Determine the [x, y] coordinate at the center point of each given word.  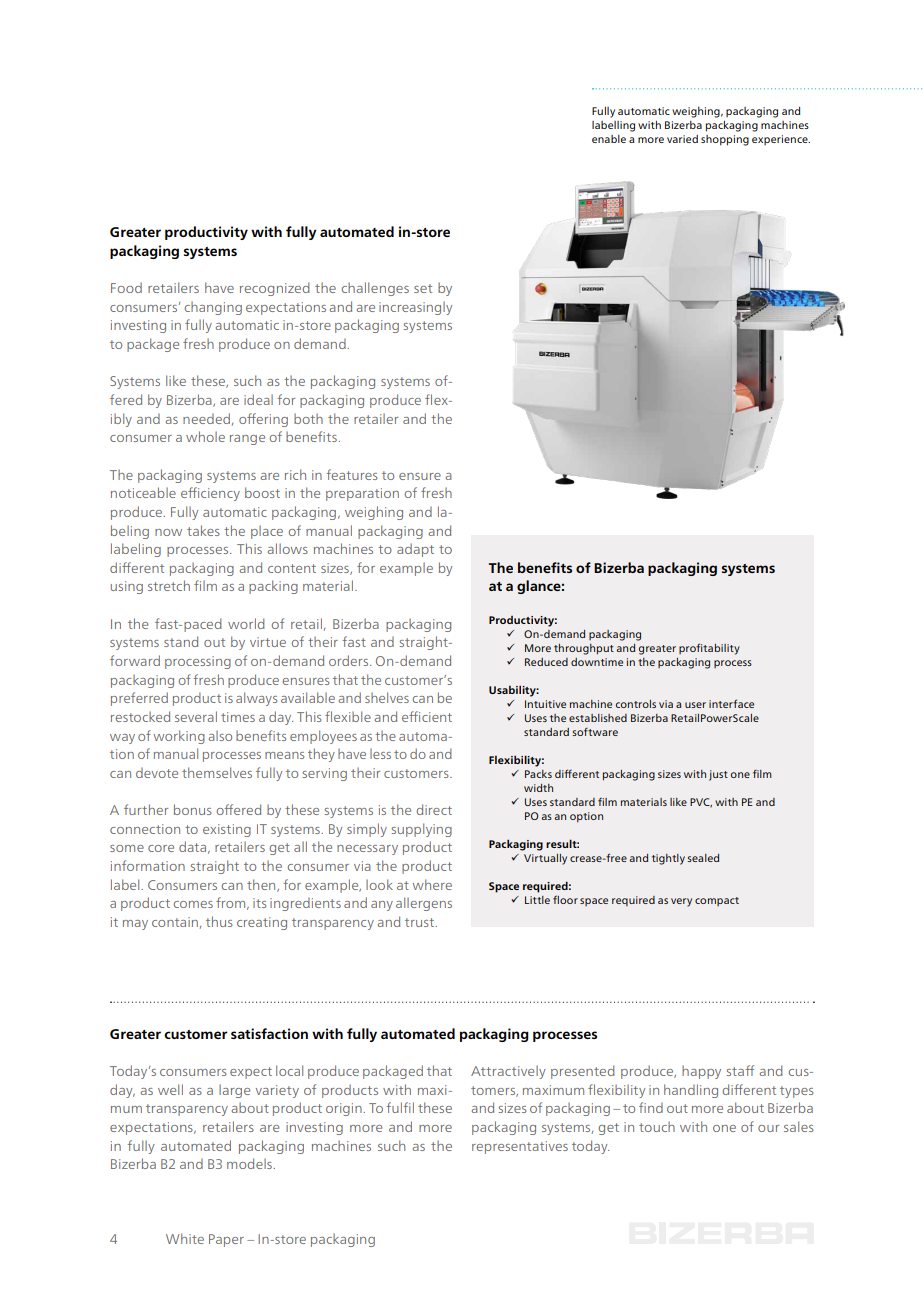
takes [203, 530]
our [768, 1128]
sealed [703, 858]
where [432, 884]
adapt [415, 550]
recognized [275, 289]
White [185, 1238]
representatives [520, 1147]
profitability [709, 649]
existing [227, 830]
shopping [725, 140]
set [423, 288]
